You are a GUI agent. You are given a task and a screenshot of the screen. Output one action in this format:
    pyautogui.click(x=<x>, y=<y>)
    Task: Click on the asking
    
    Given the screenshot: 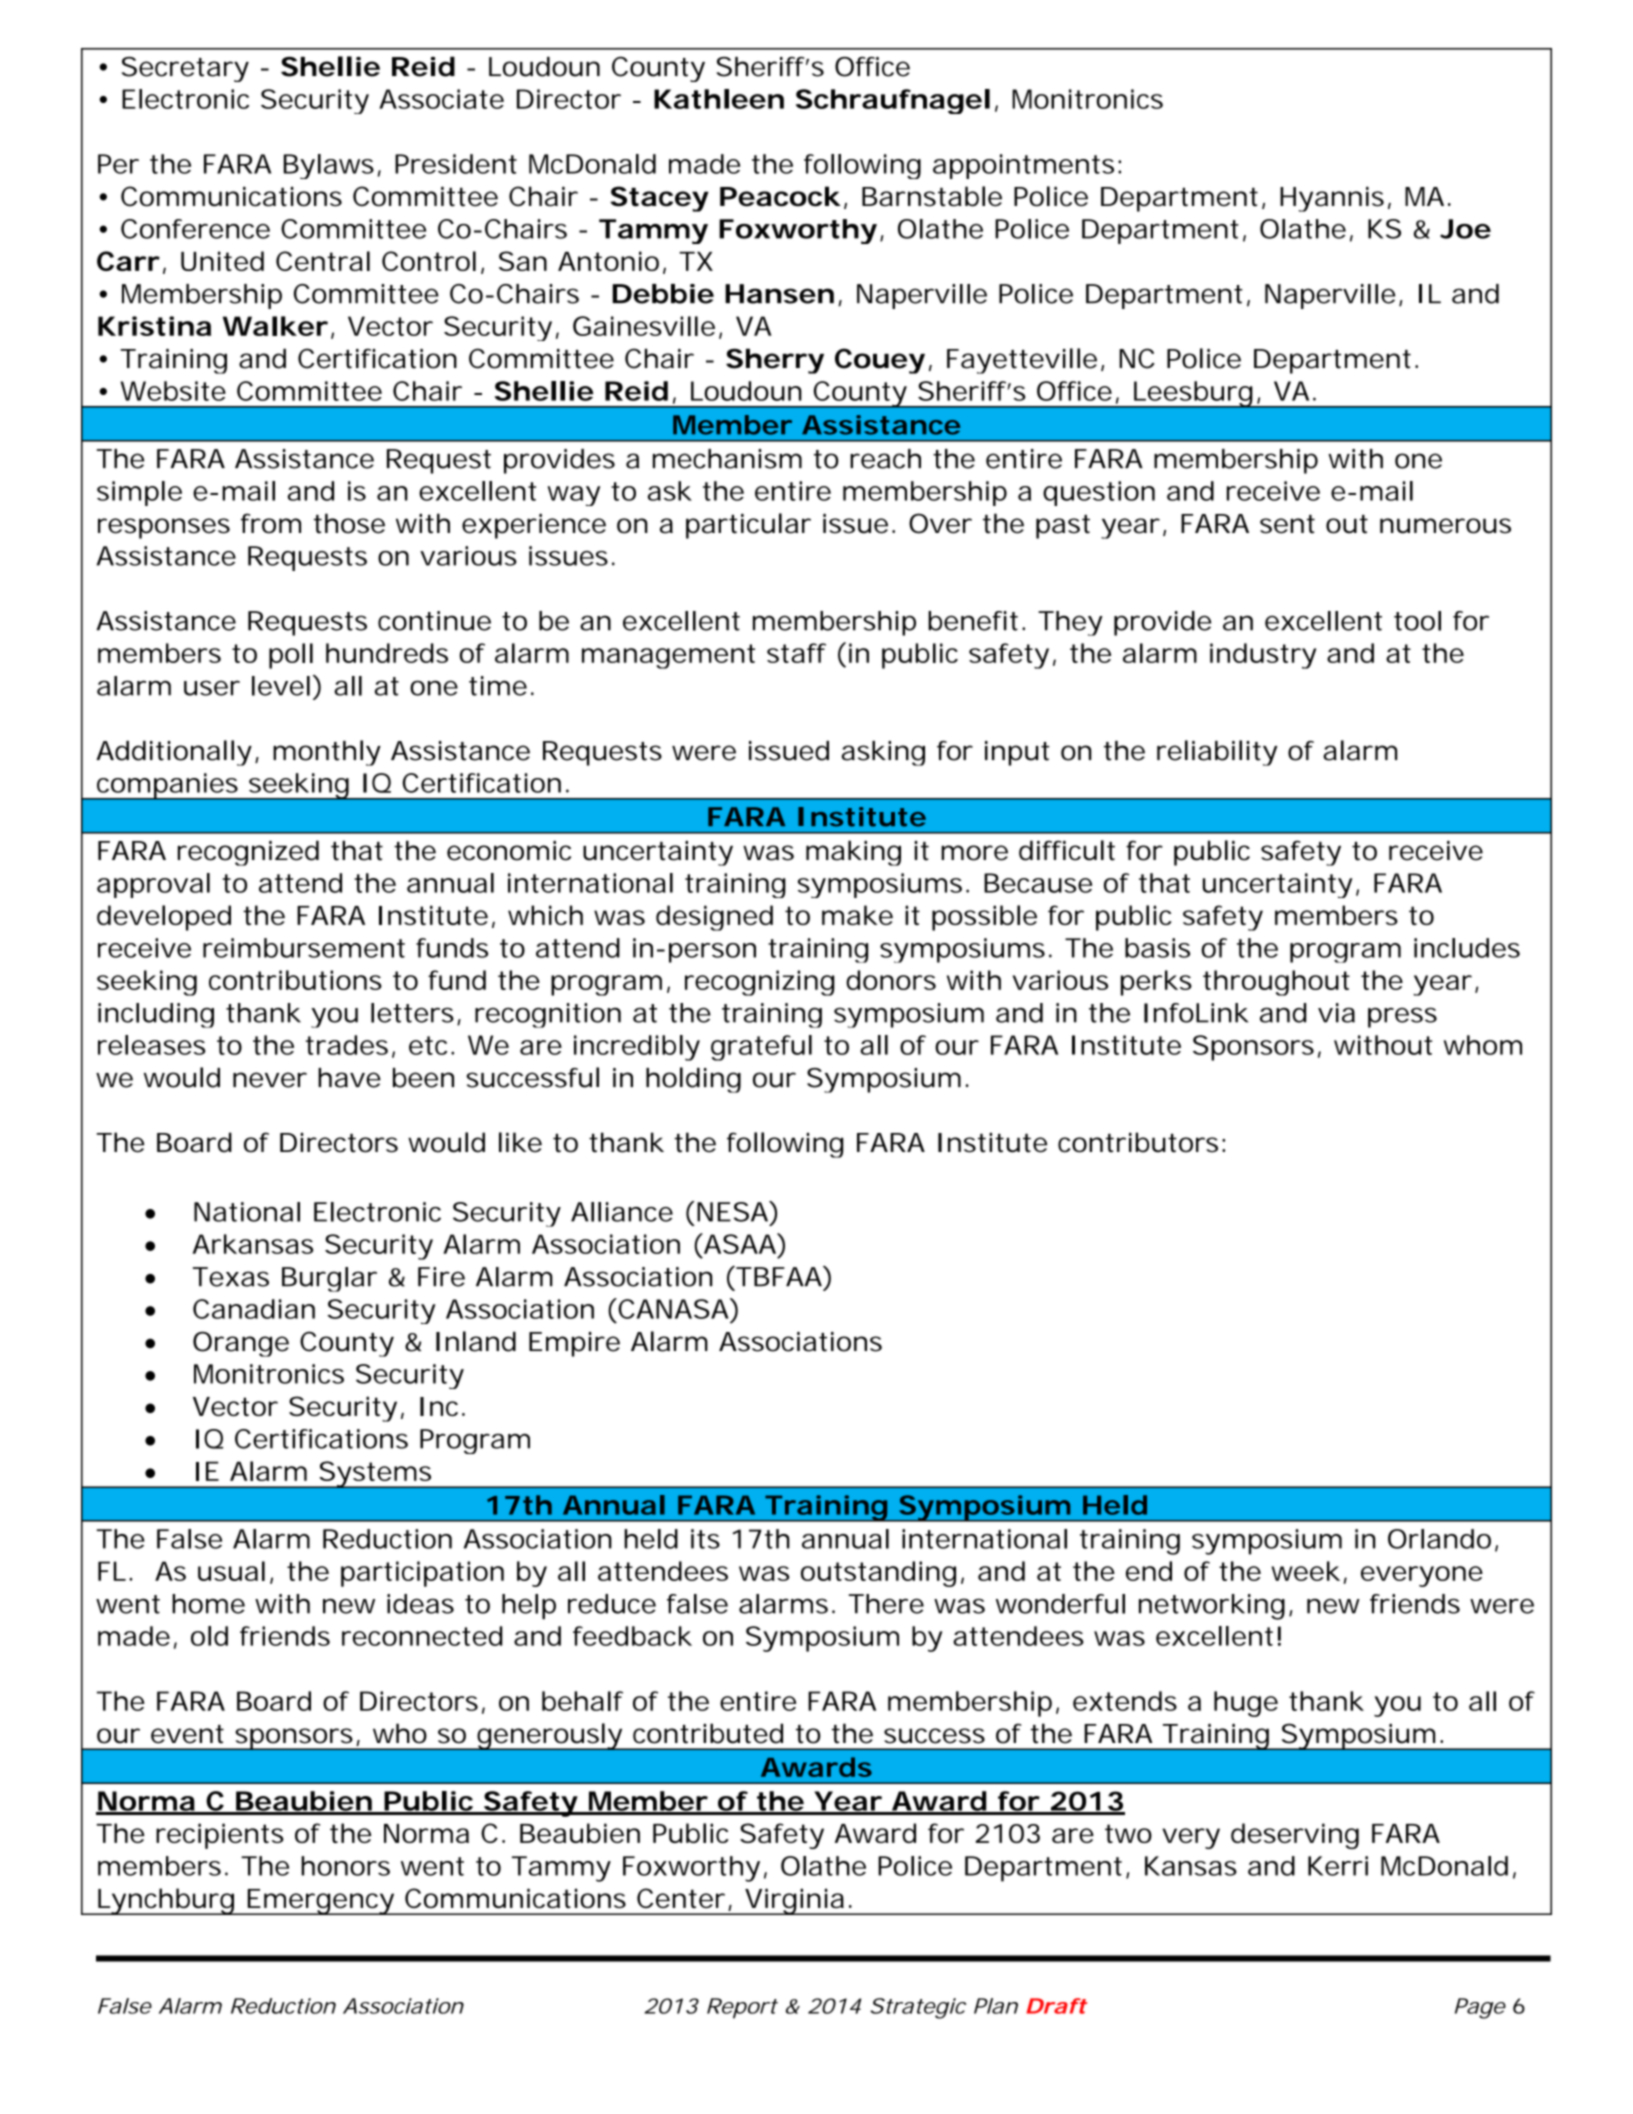 What is the action you would take?
    pyautogui.click(x=883, y=753)
